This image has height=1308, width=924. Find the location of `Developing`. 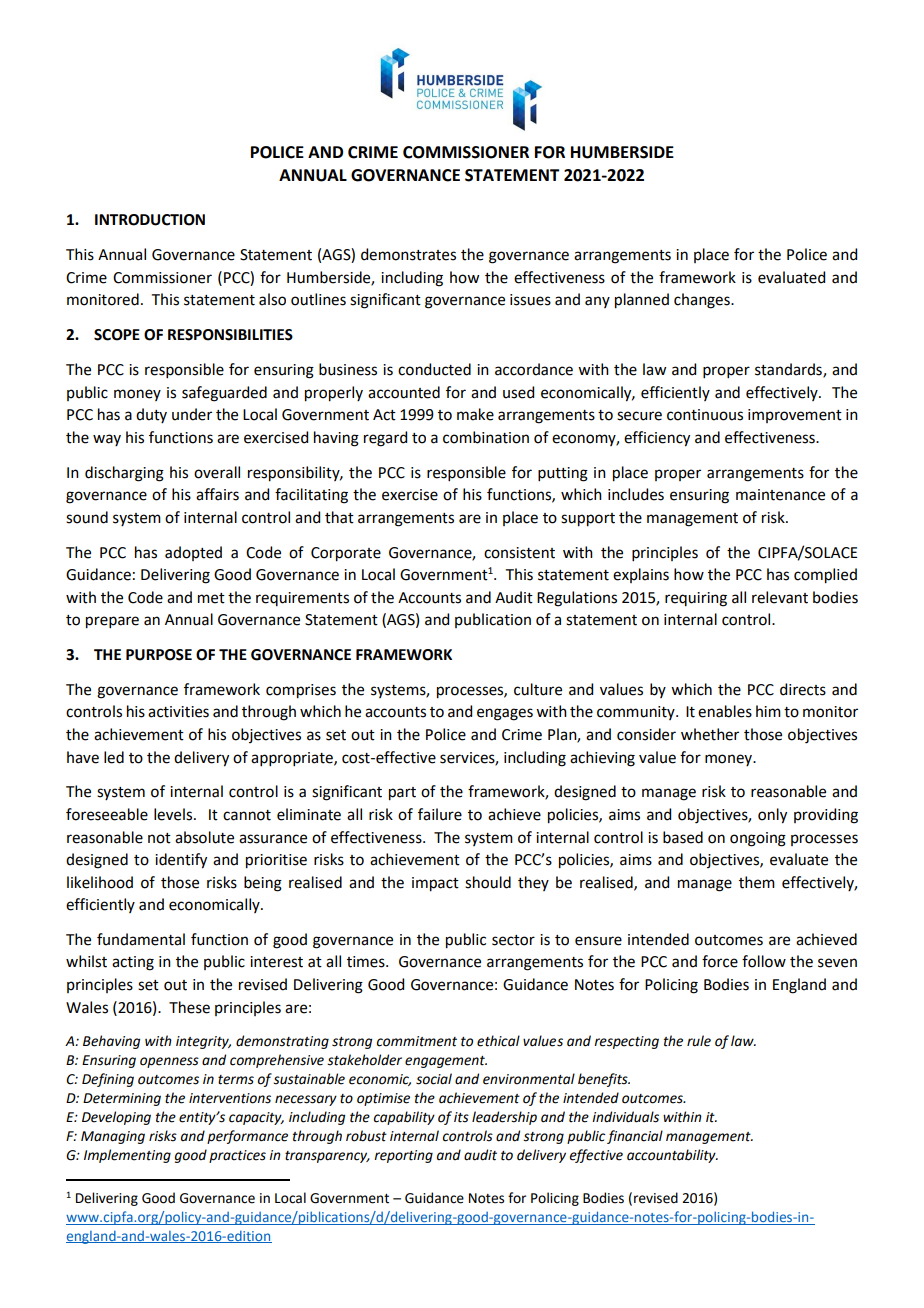

Developing is located at coordinates (116, 1118).
